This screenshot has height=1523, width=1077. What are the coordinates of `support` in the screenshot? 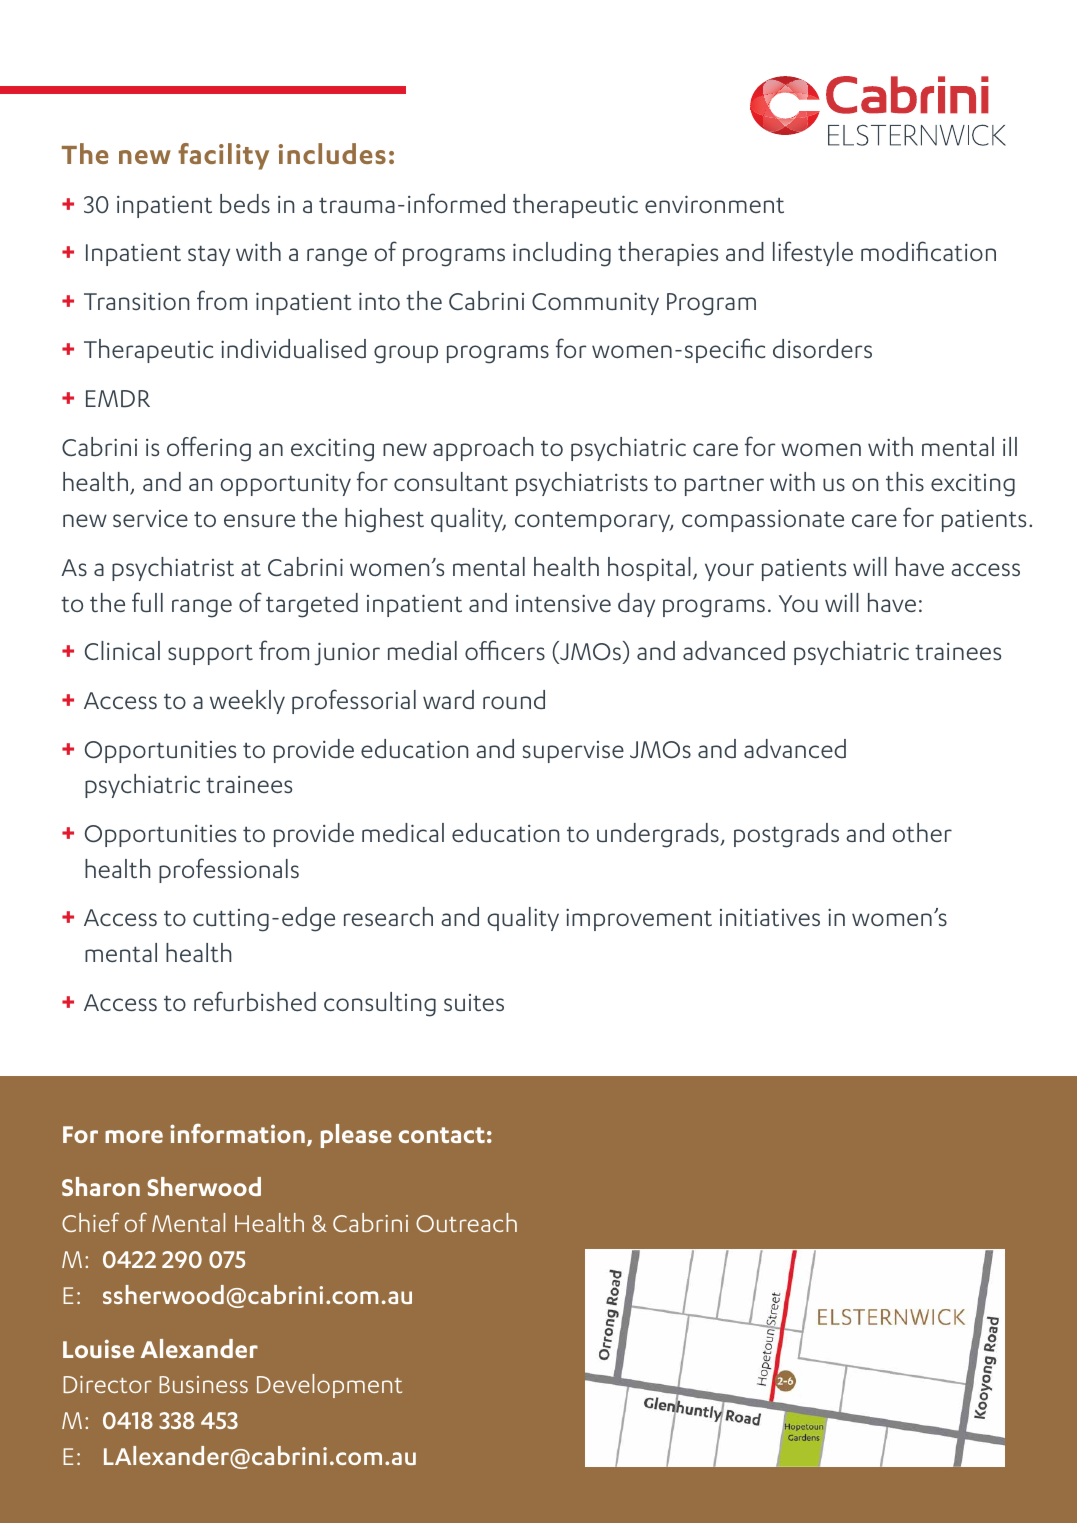 It's located at (210, 655).
